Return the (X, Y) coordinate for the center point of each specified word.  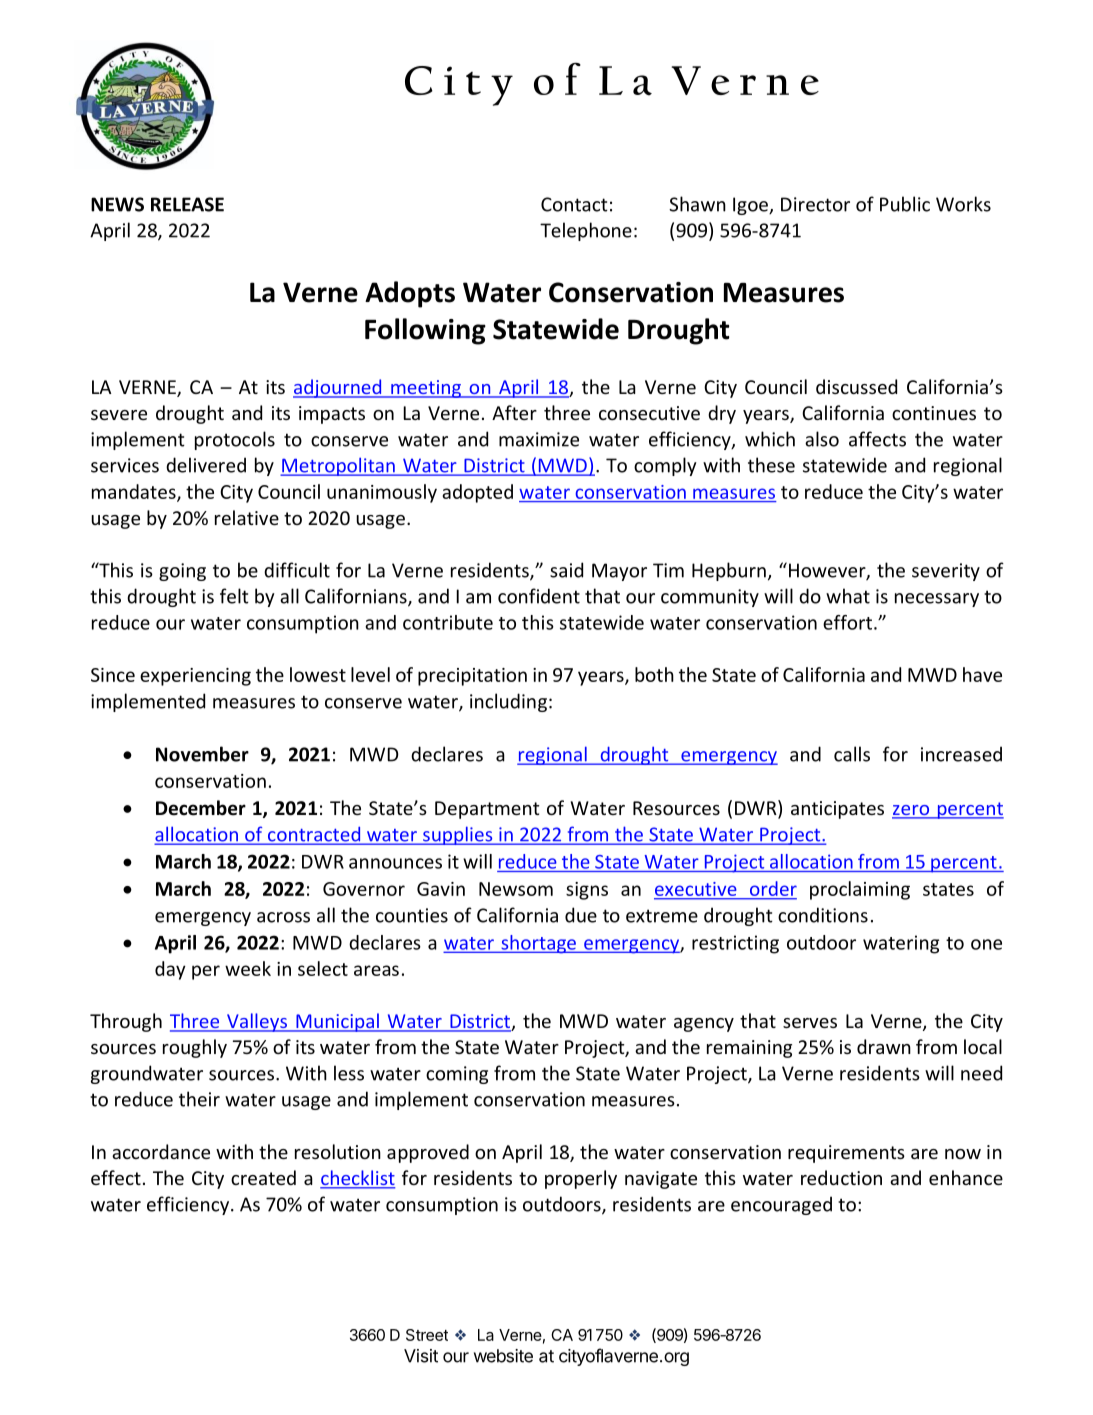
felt (234, 596)
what (848, 596)
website (503, 1356)
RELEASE (187, 204)
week (248, 968)
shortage (538, 944)
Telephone (586, 231)
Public (905, 204)
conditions (823, 915)
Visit (421, 1356)
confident (539, 596)
